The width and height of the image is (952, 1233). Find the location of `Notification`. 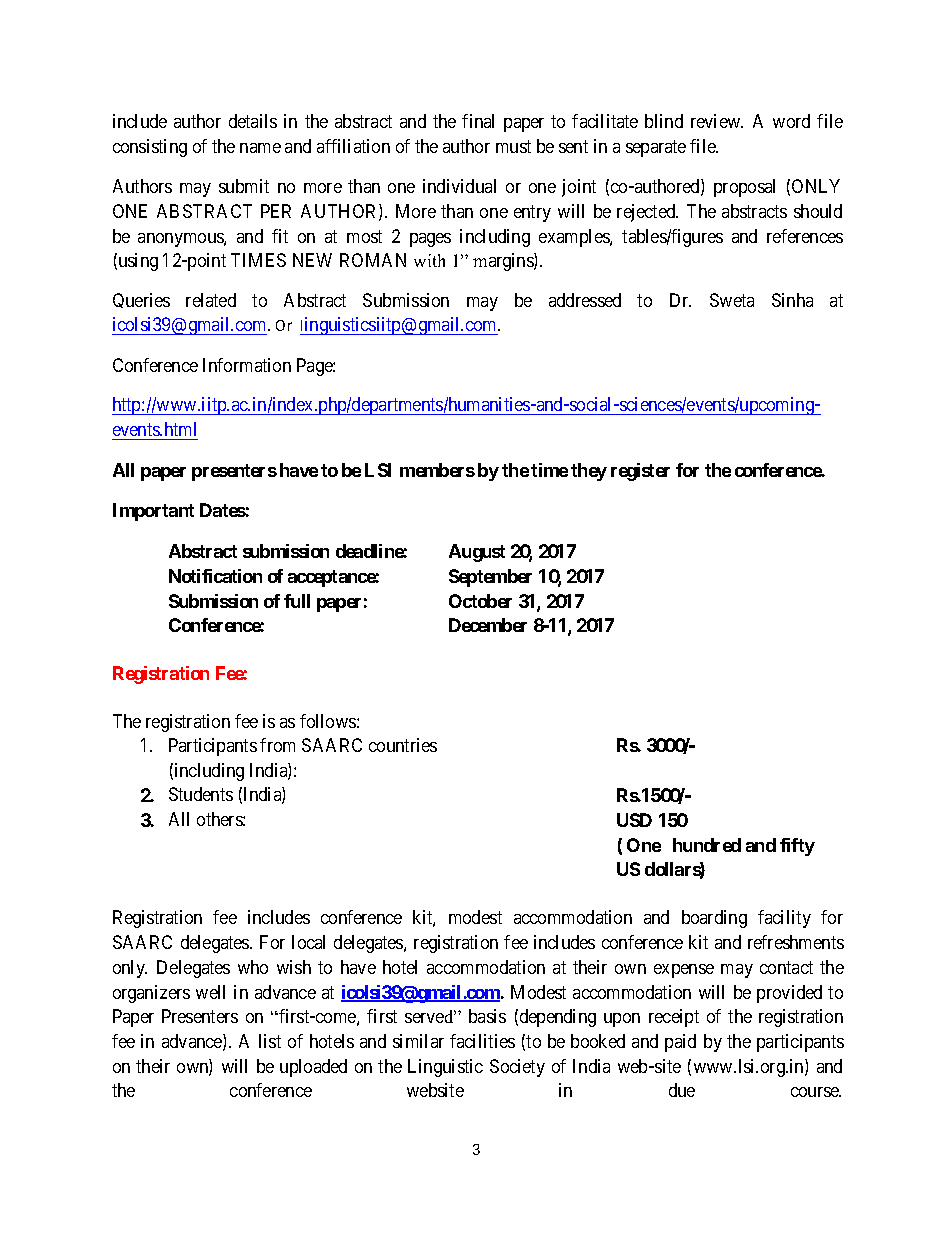

Notification is located at coordinates (215, 576).
